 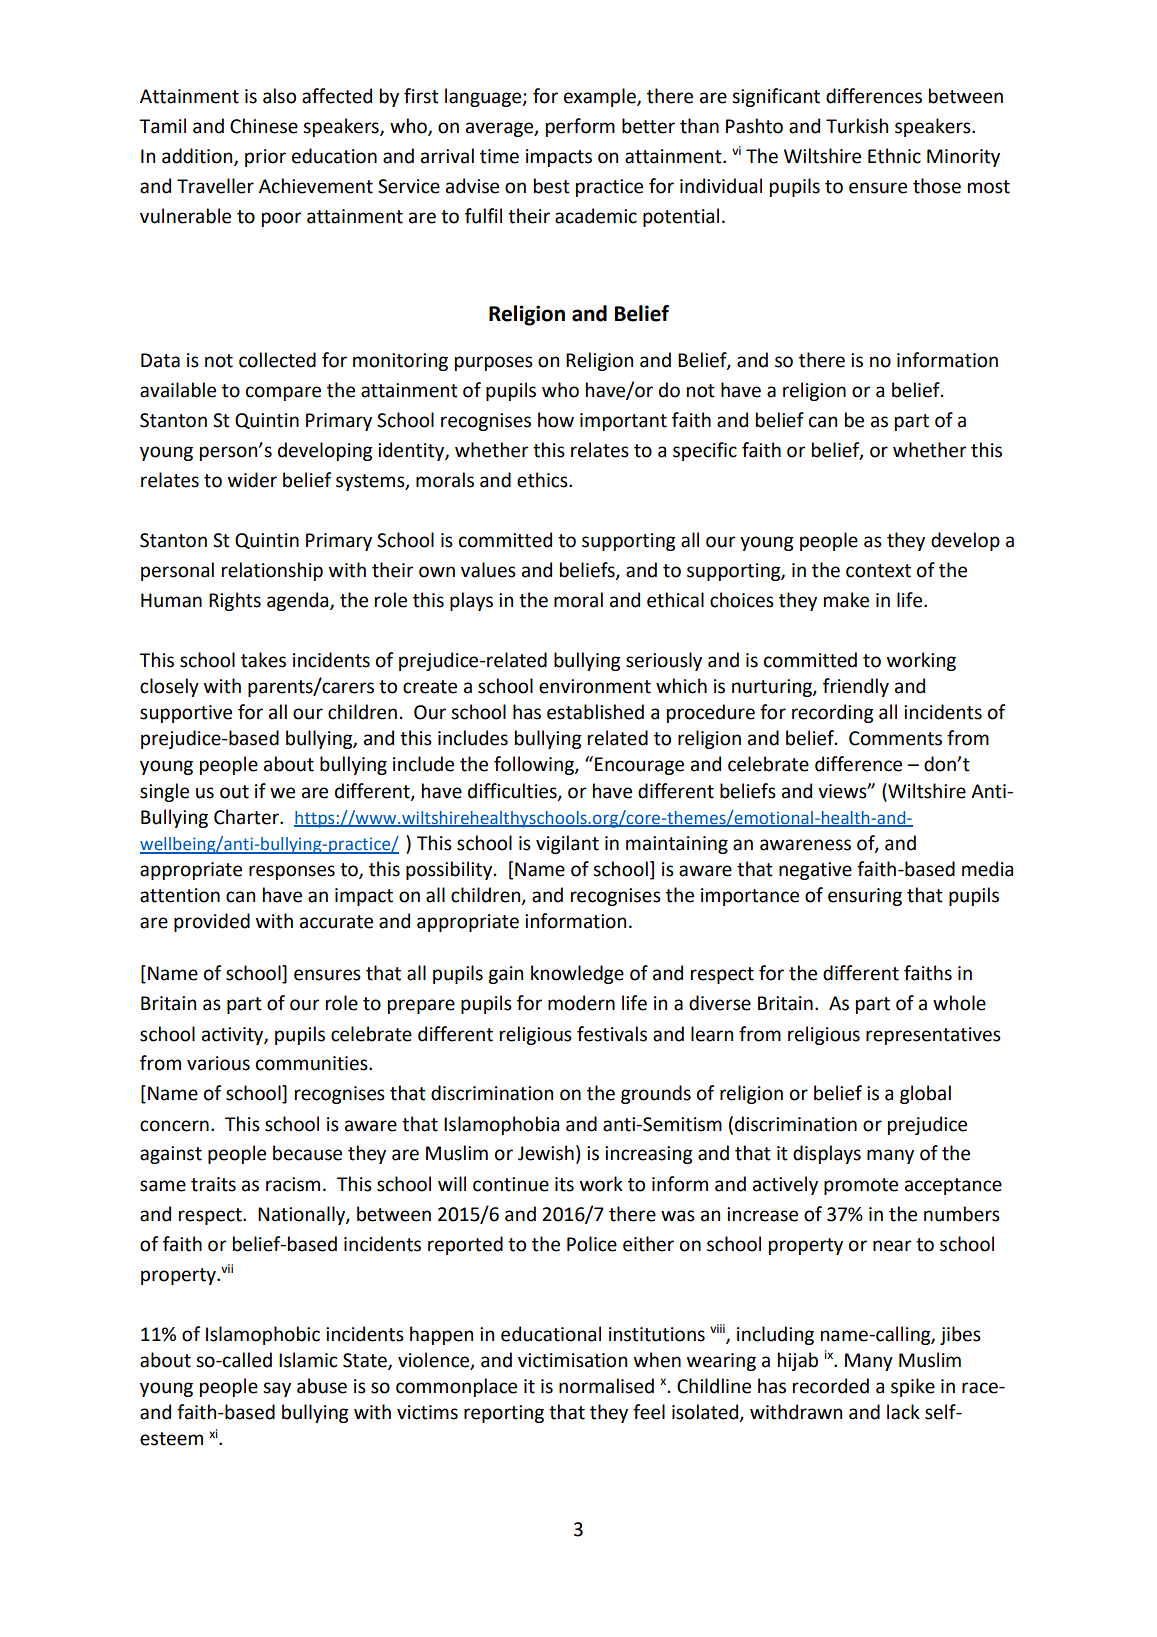 I want to click on perform, so click(x=580, y=127).
